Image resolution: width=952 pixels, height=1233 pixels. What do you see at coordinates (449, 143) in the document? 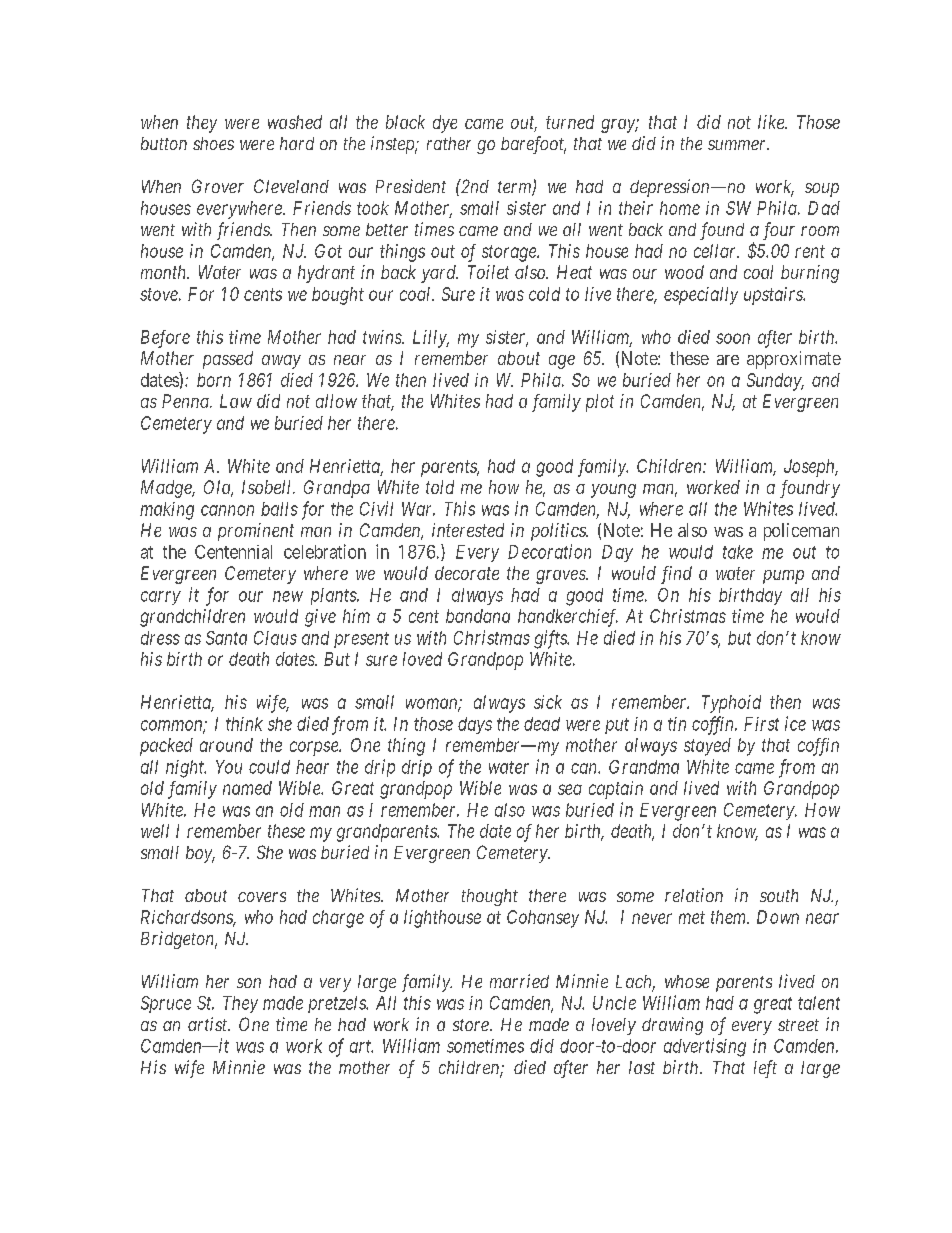
I see `rather` at bounding box center [449, 143].
